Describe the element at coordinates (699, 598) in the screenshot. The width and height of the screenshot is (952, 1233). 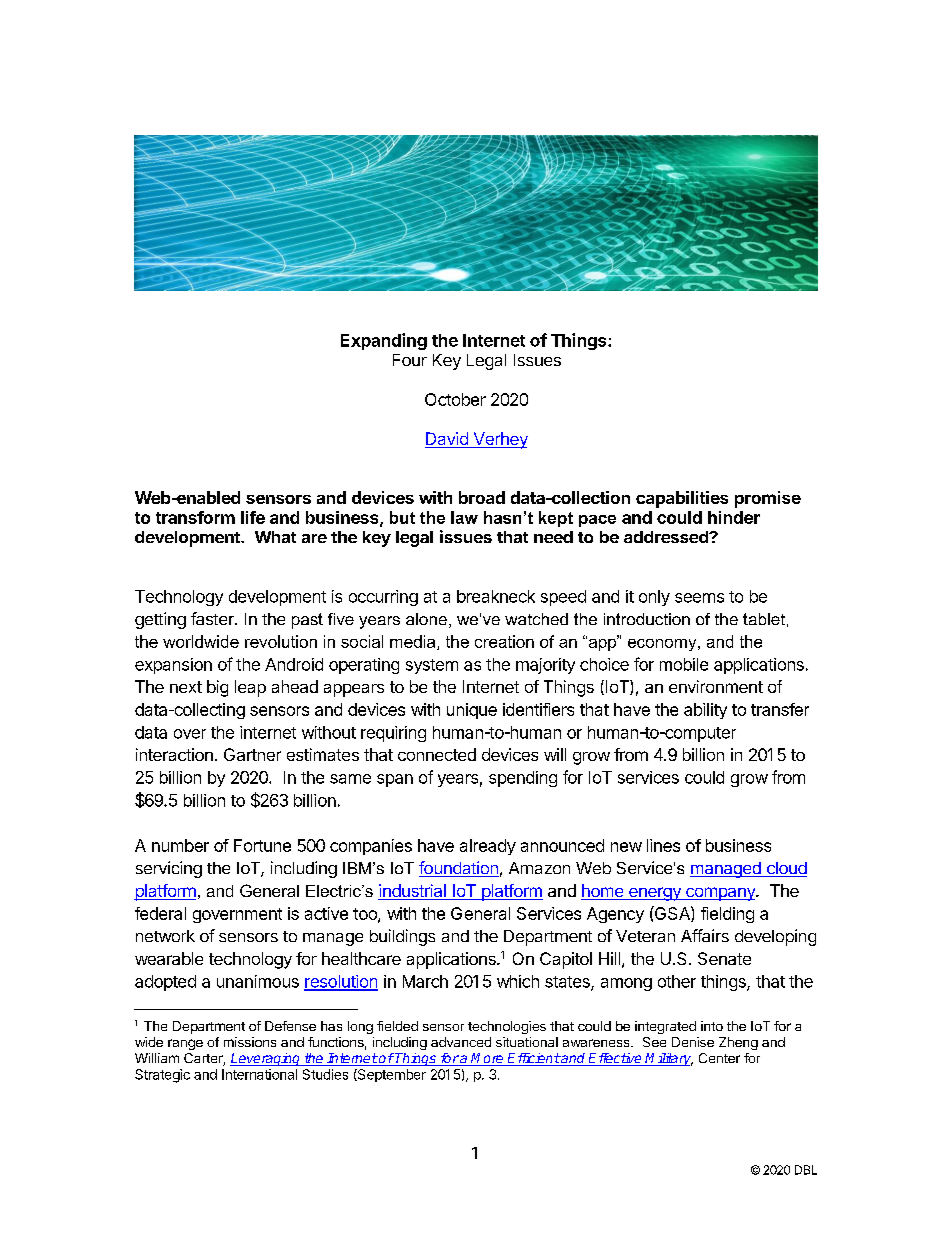
I see `seems` at that location.
